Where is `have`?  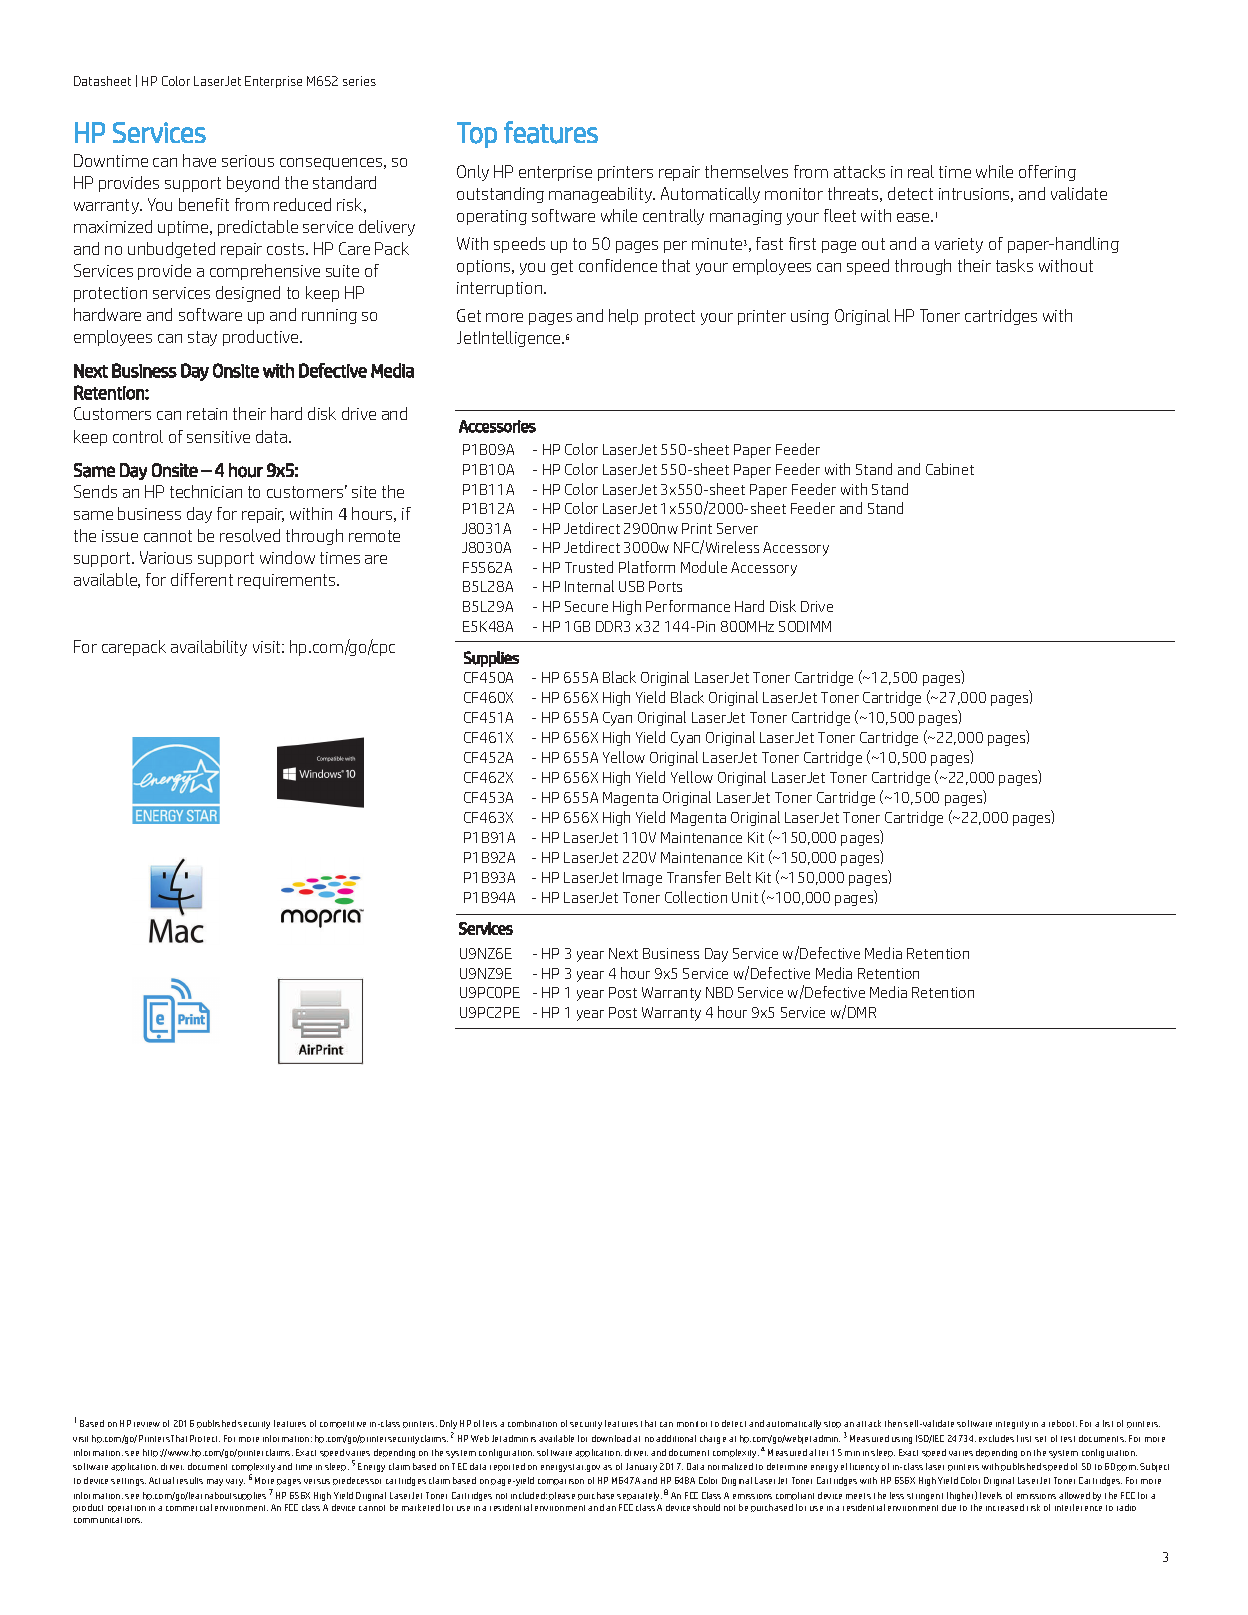
have is located at coordinates (199, 160).
